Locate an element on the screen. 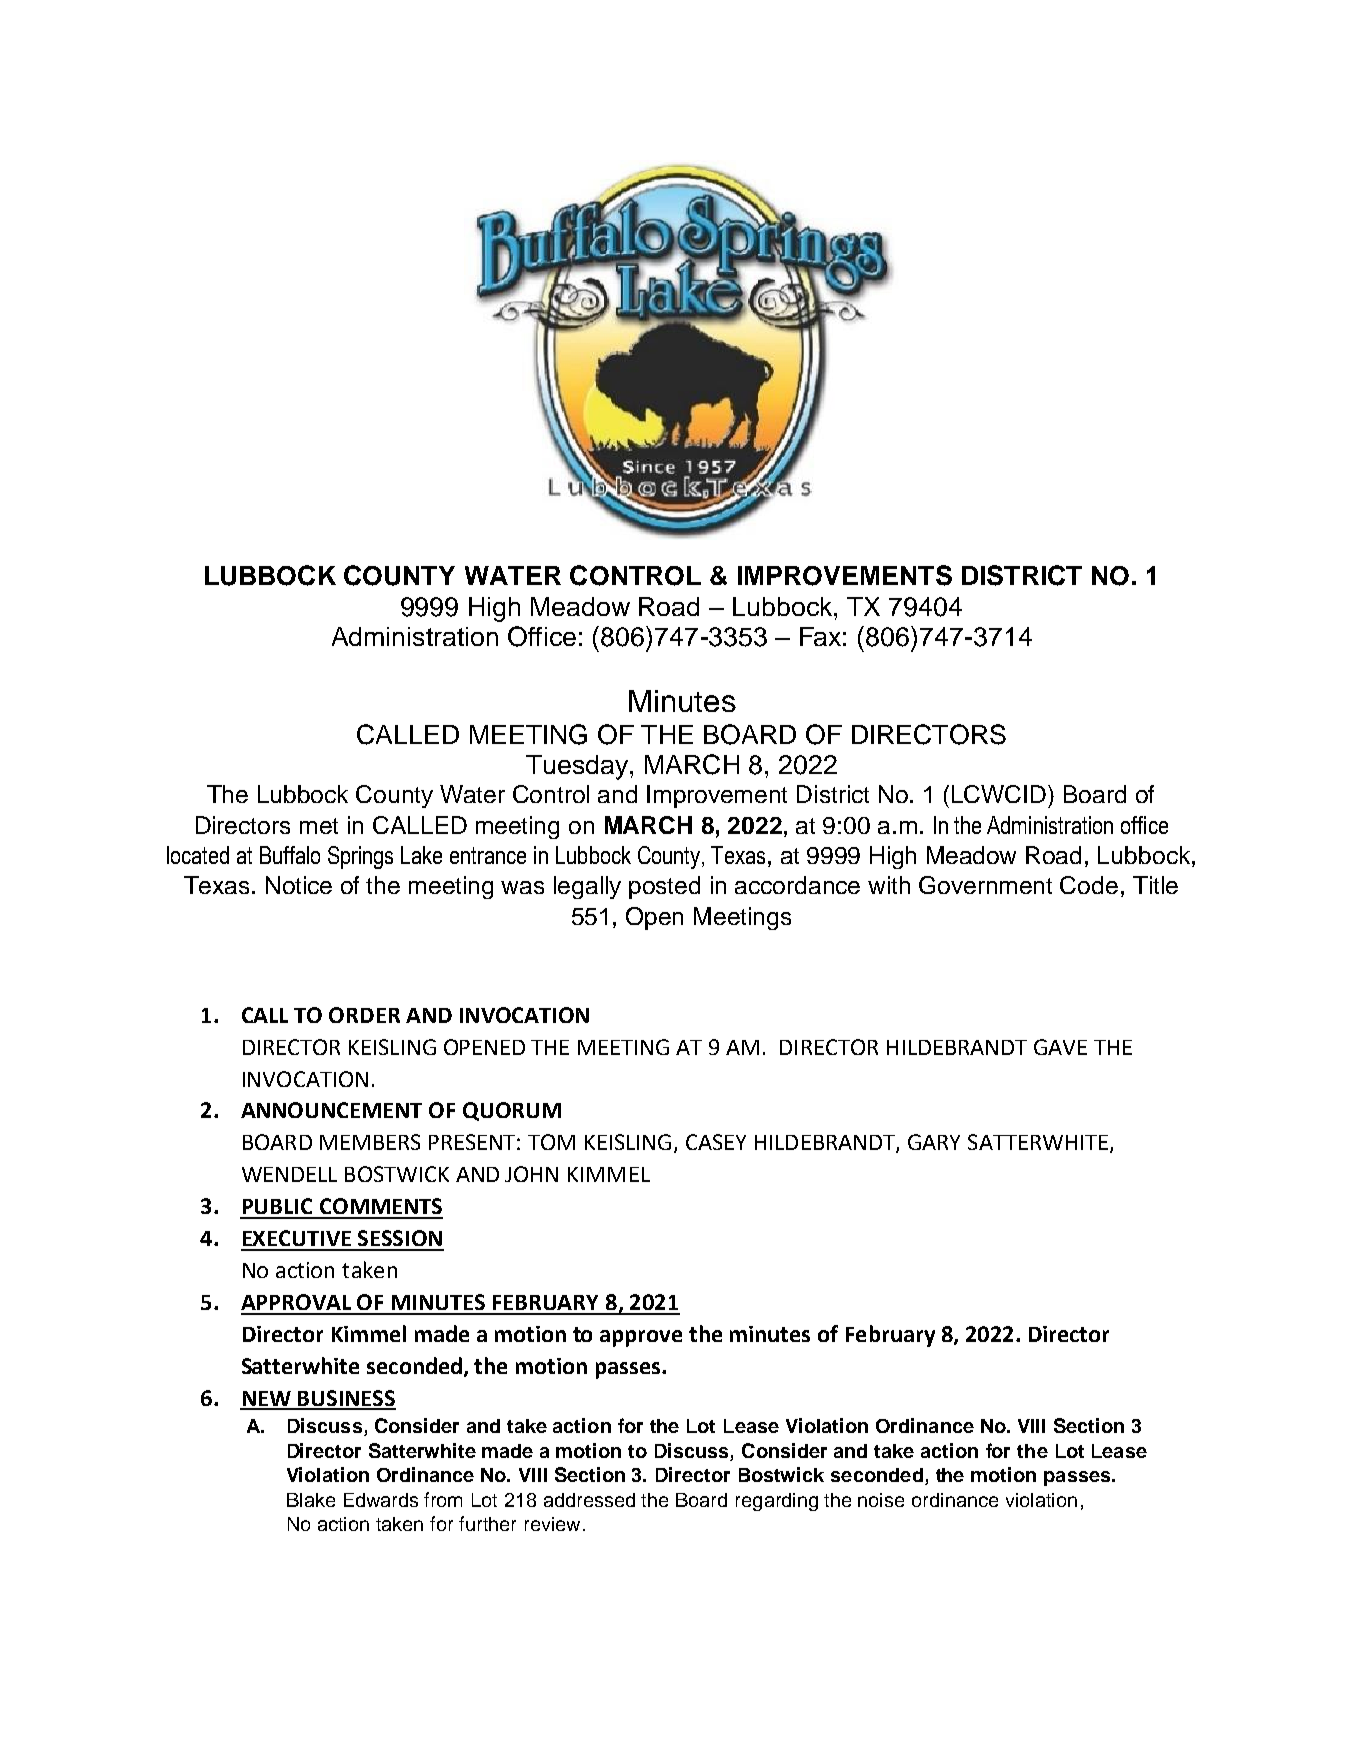 The height and width of the screenshot is (1764, 1363). noise is located at coordinates (881, 1500).
